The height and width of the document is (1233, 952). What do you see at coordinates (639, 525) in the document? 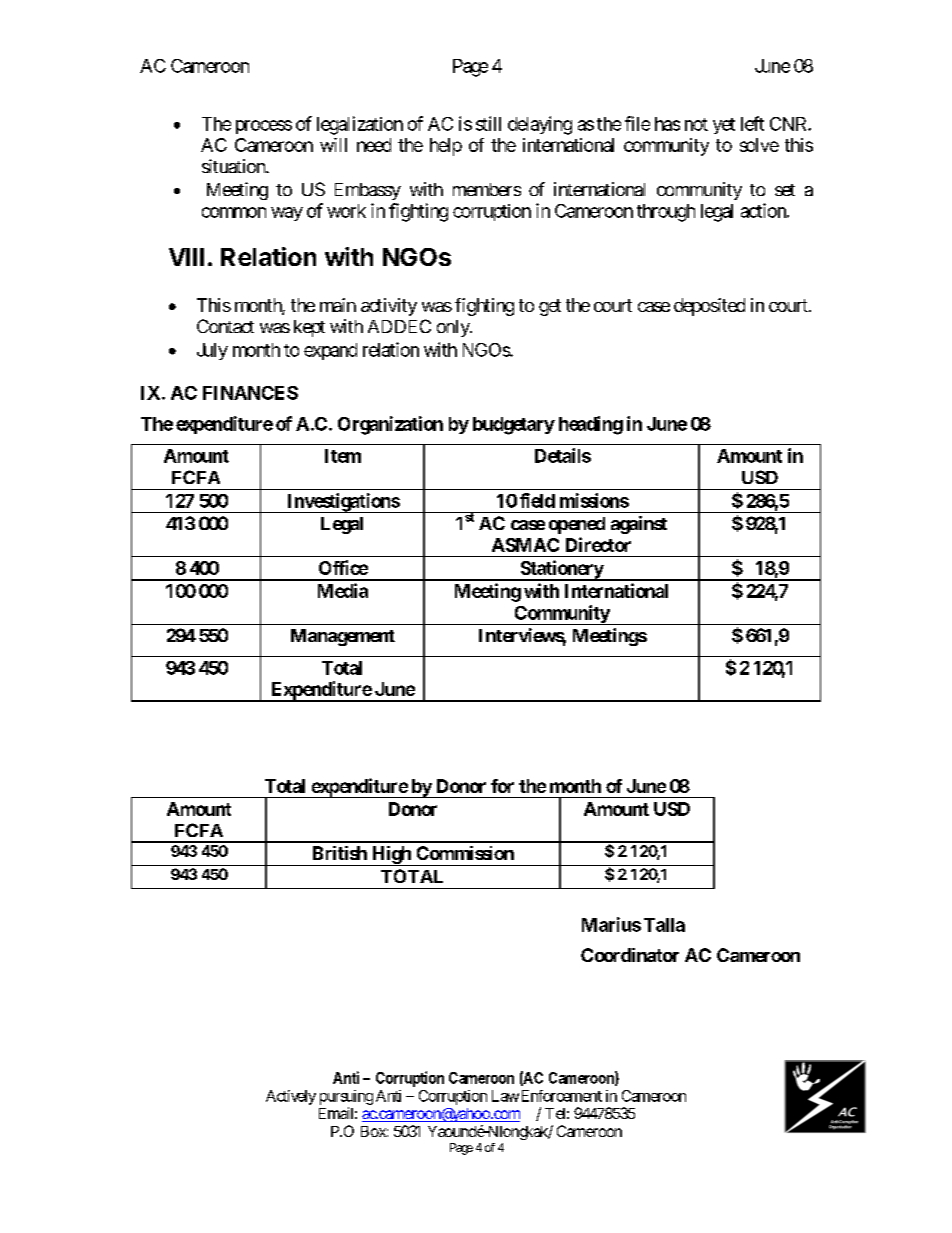
I see `against` at bounding box center [639, 525].
